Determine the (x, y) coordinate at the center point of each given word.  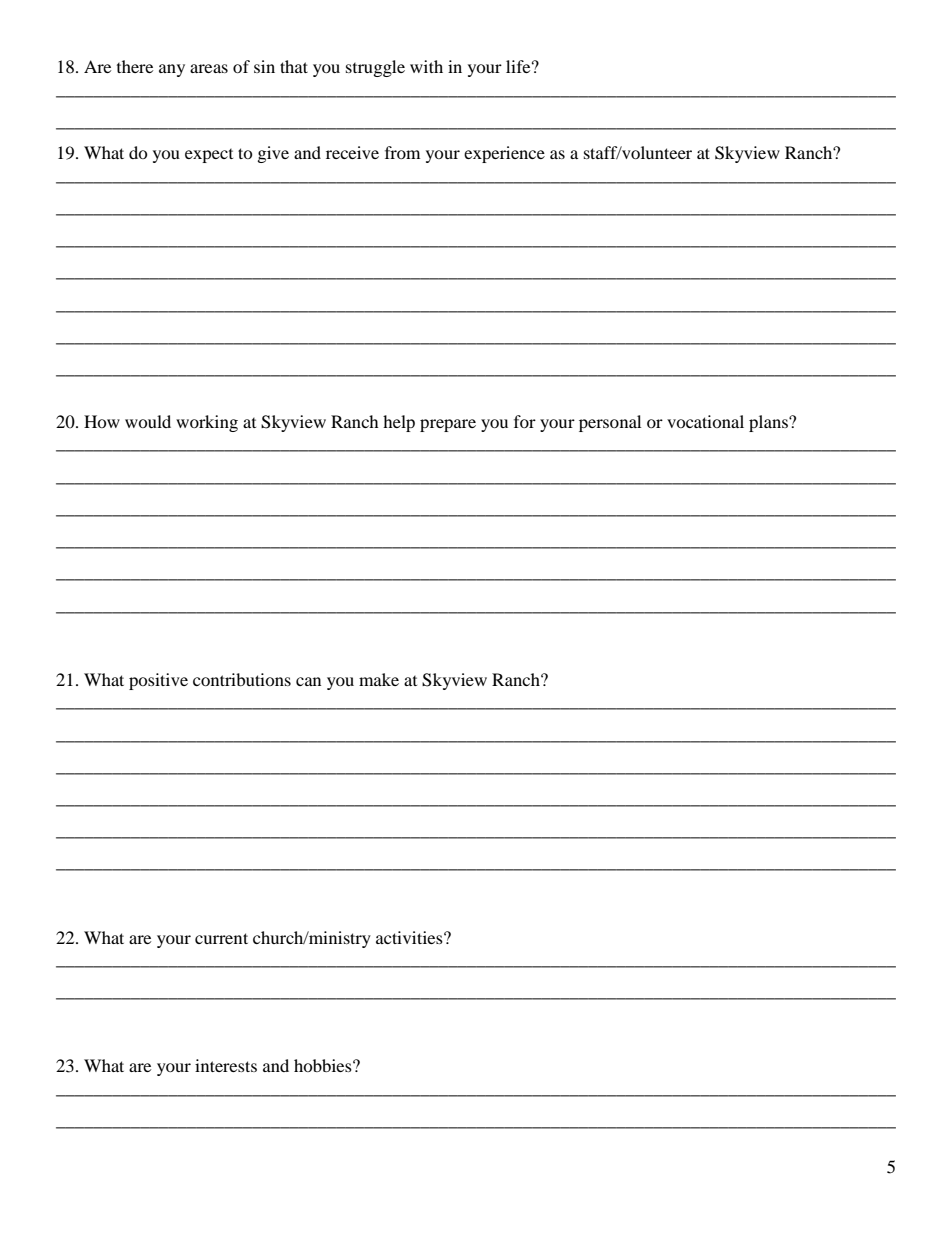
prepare (448, 425)
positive (158, 681)
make (379, 679)
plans (769, 423)
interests (226, 1065)
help (399, 423)
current (221, 938)
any (172, 70)
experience (504, 154)
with (426, 66)
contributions (242, 679)
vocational (705, 421)
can (308, 681)
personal (610, 423)
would (148, 421)
